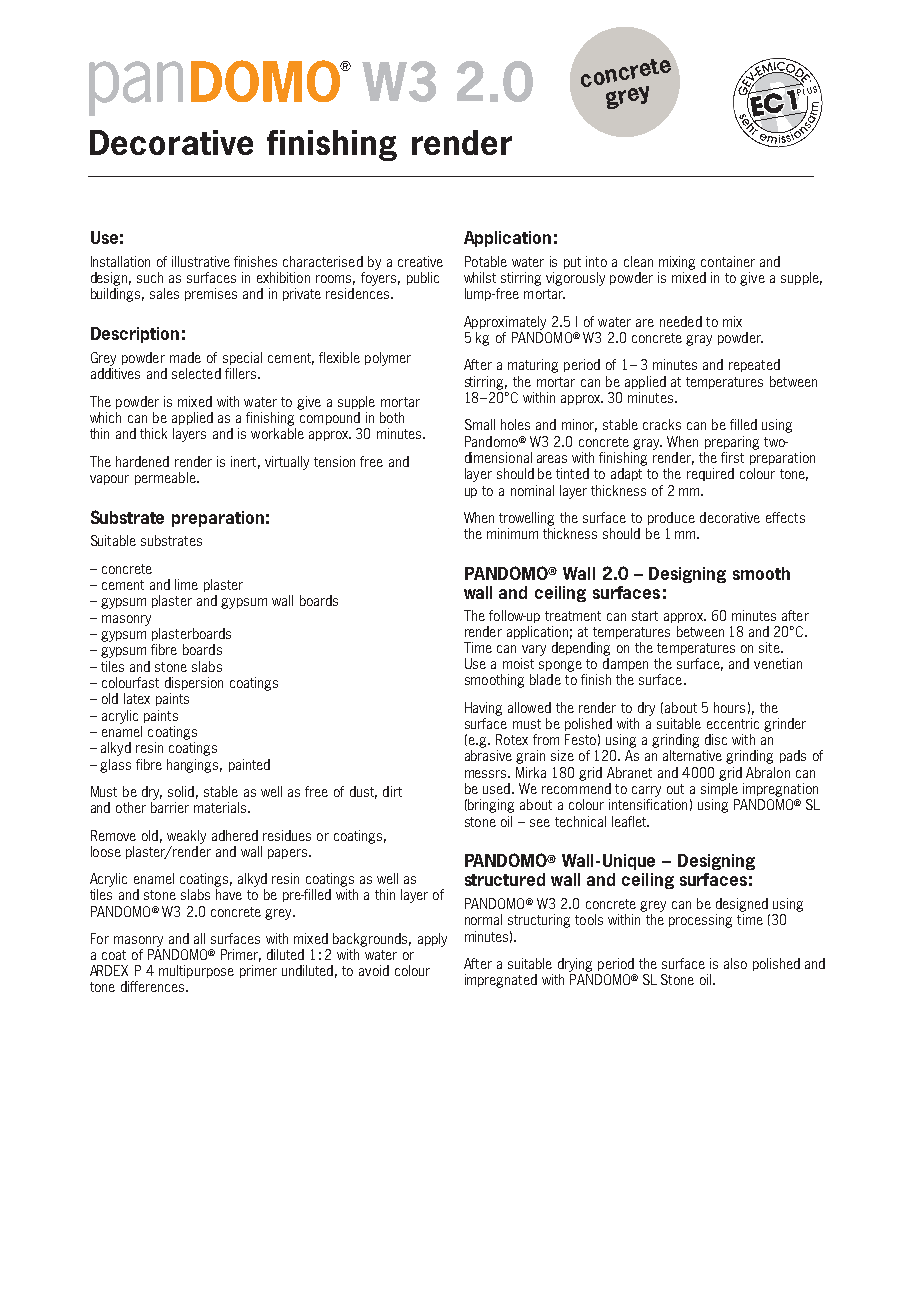 This screenshot has height=1308, width=924. What do you see at coordinates (423, 278) in the screenshot?
I see `public` at bounding box center [423, 278].
